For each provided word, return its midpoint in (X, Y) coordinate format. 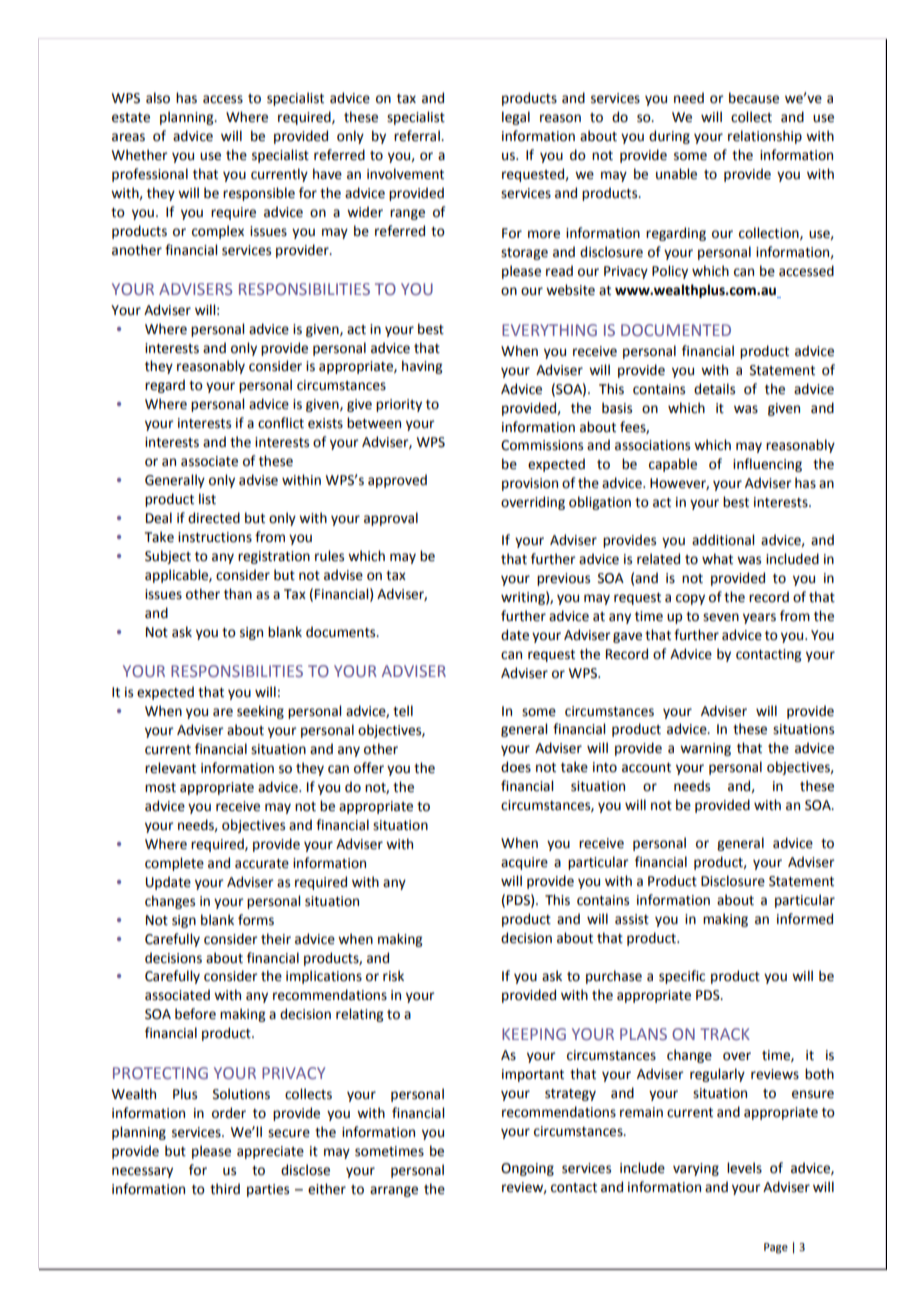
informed (805, 919)
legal (516, 118)
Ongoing (527, 1169)
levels (744, 1168)
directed (214, 518)
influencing (767, 465)
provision (530, 484)
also (158, 98)
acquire (524, 863)
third (225, 1189)
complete (174, 864)
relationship (765, 137)
